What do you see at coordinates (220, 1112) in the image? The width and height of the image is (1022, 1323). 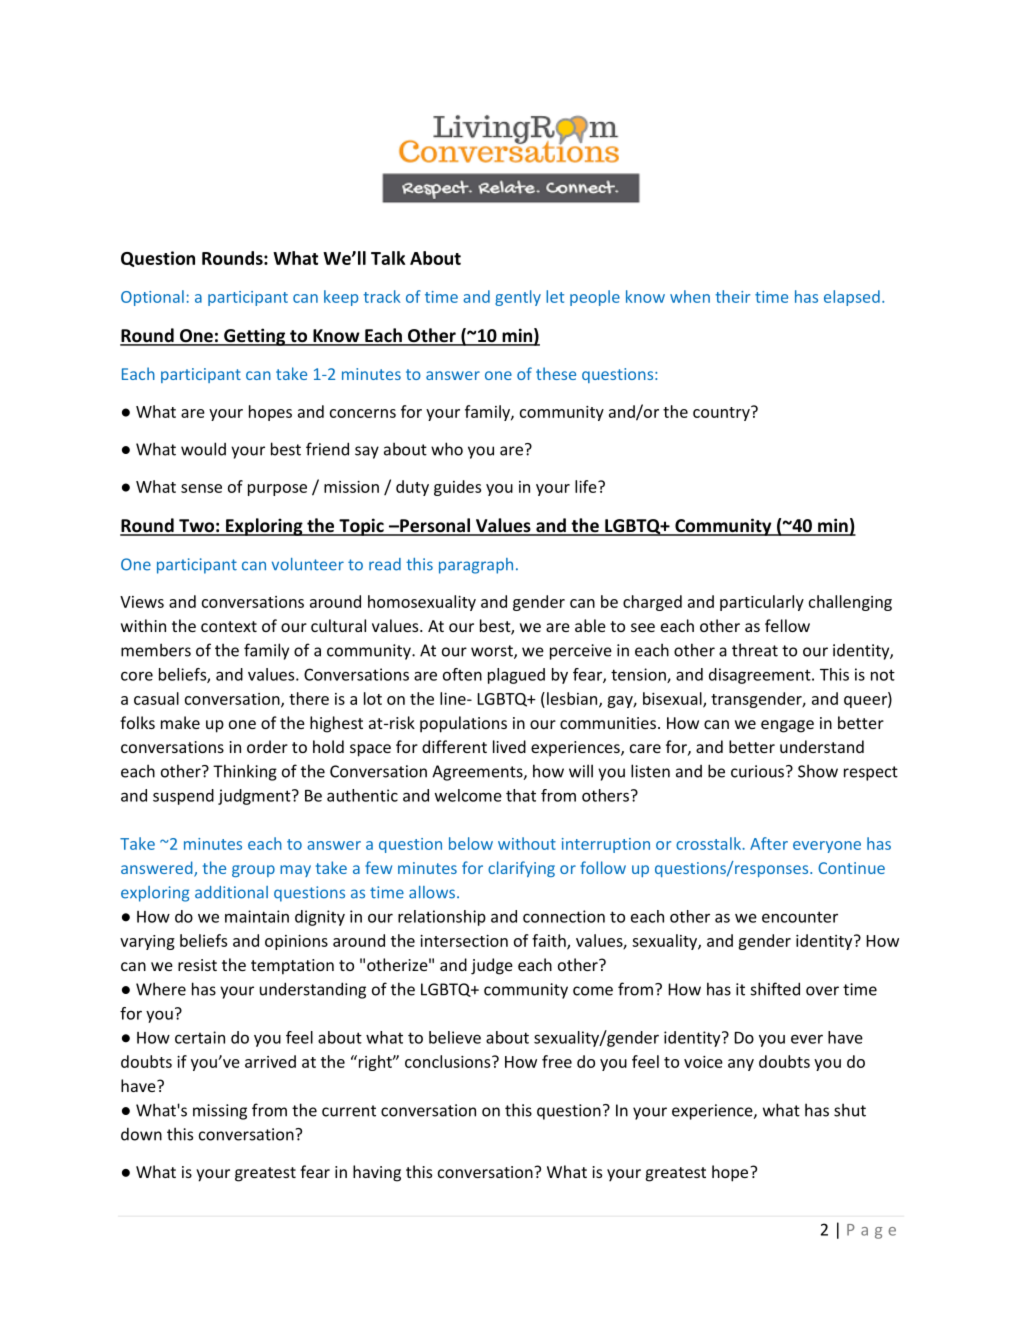 I see `missing` at bounding box center [220, 1112].
